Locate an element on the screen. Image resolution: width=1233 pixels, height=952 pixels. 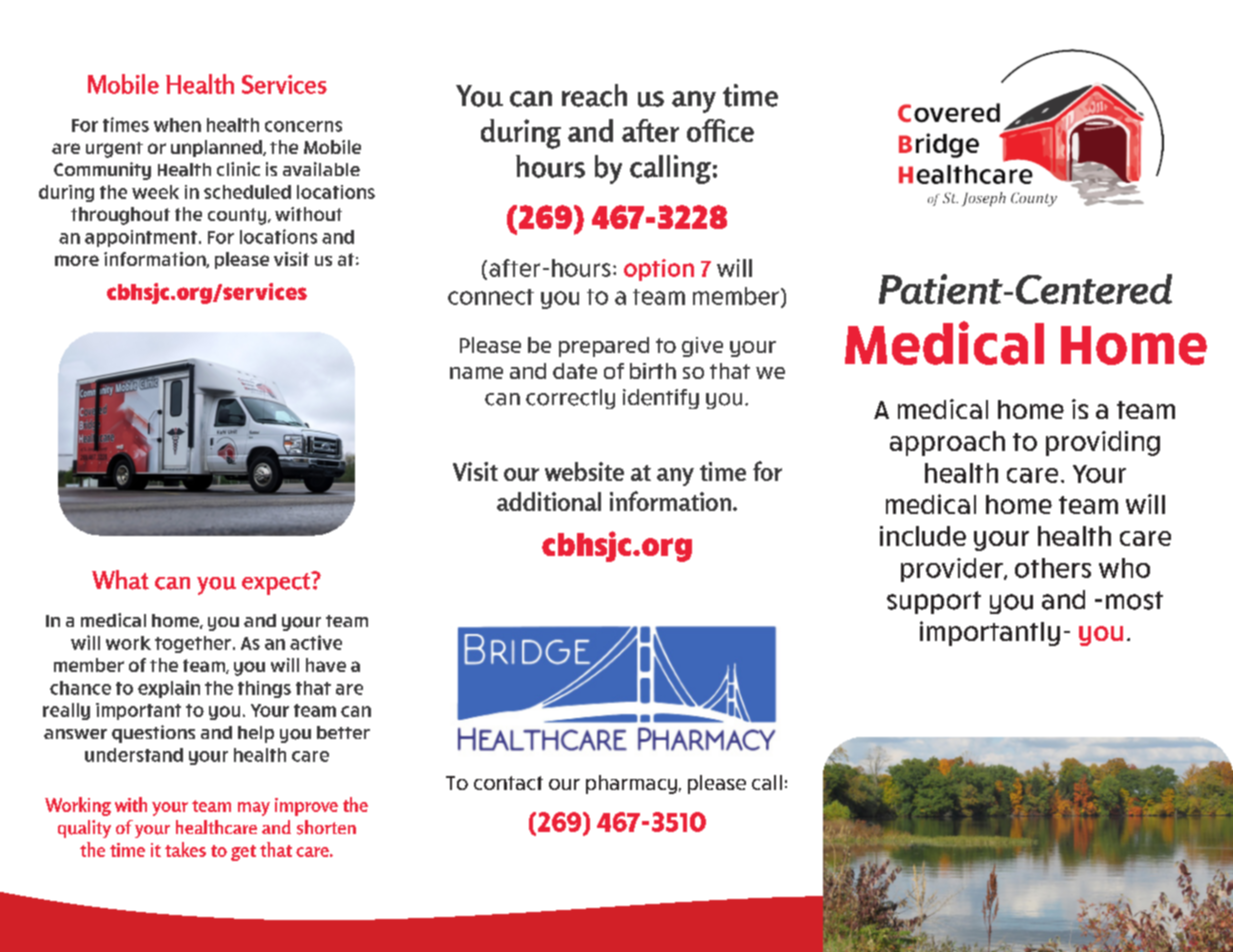
when is located at coordinates (177, 125).
